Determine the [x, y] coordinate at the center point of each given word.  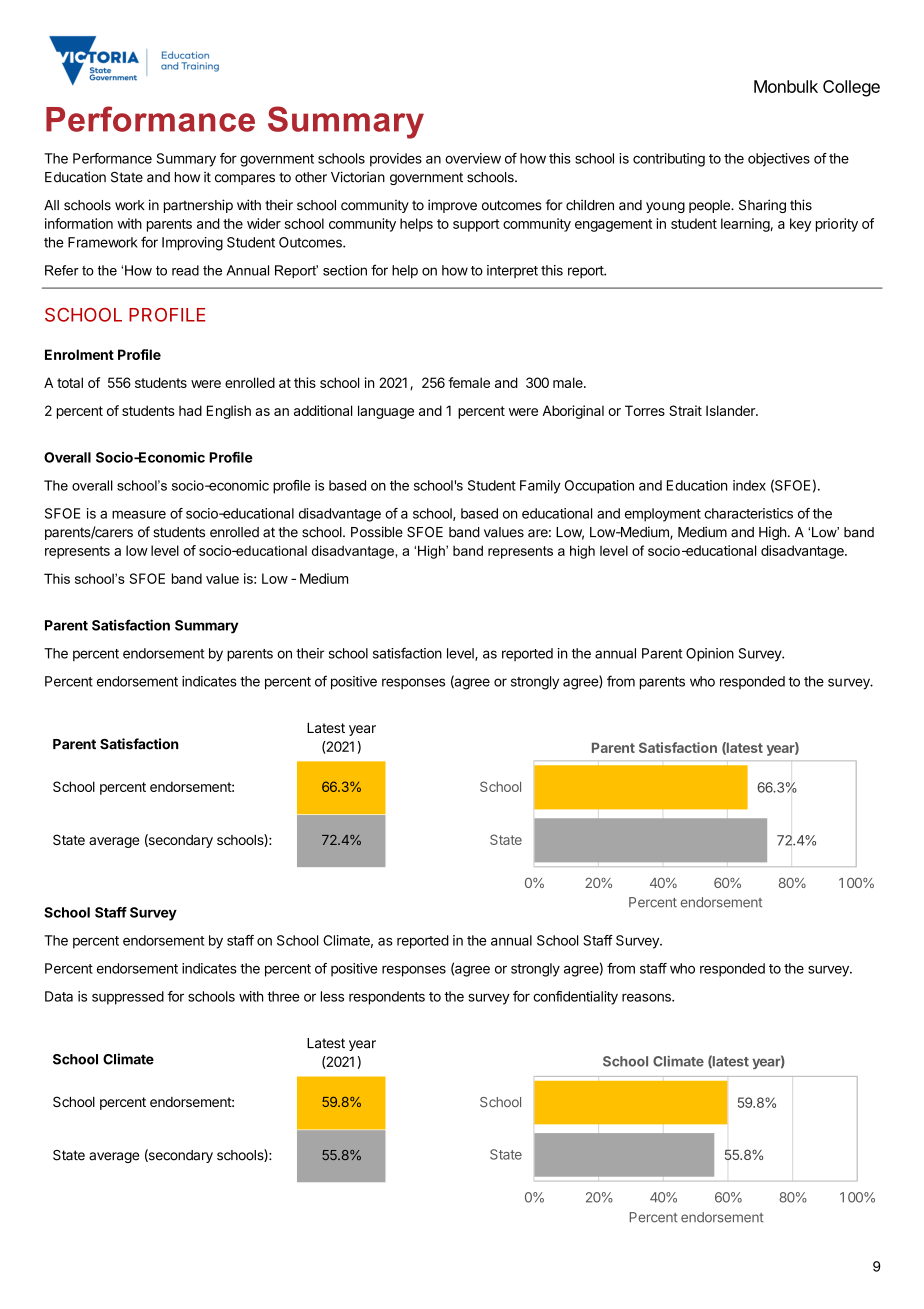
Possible [377, 532]
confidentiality [575, 998]
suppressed [128, 998]
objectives [779, 160]
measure [139, 514]
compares [245, 179]
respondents [387, 998]
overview [473, 158]
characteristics [748, 513]
